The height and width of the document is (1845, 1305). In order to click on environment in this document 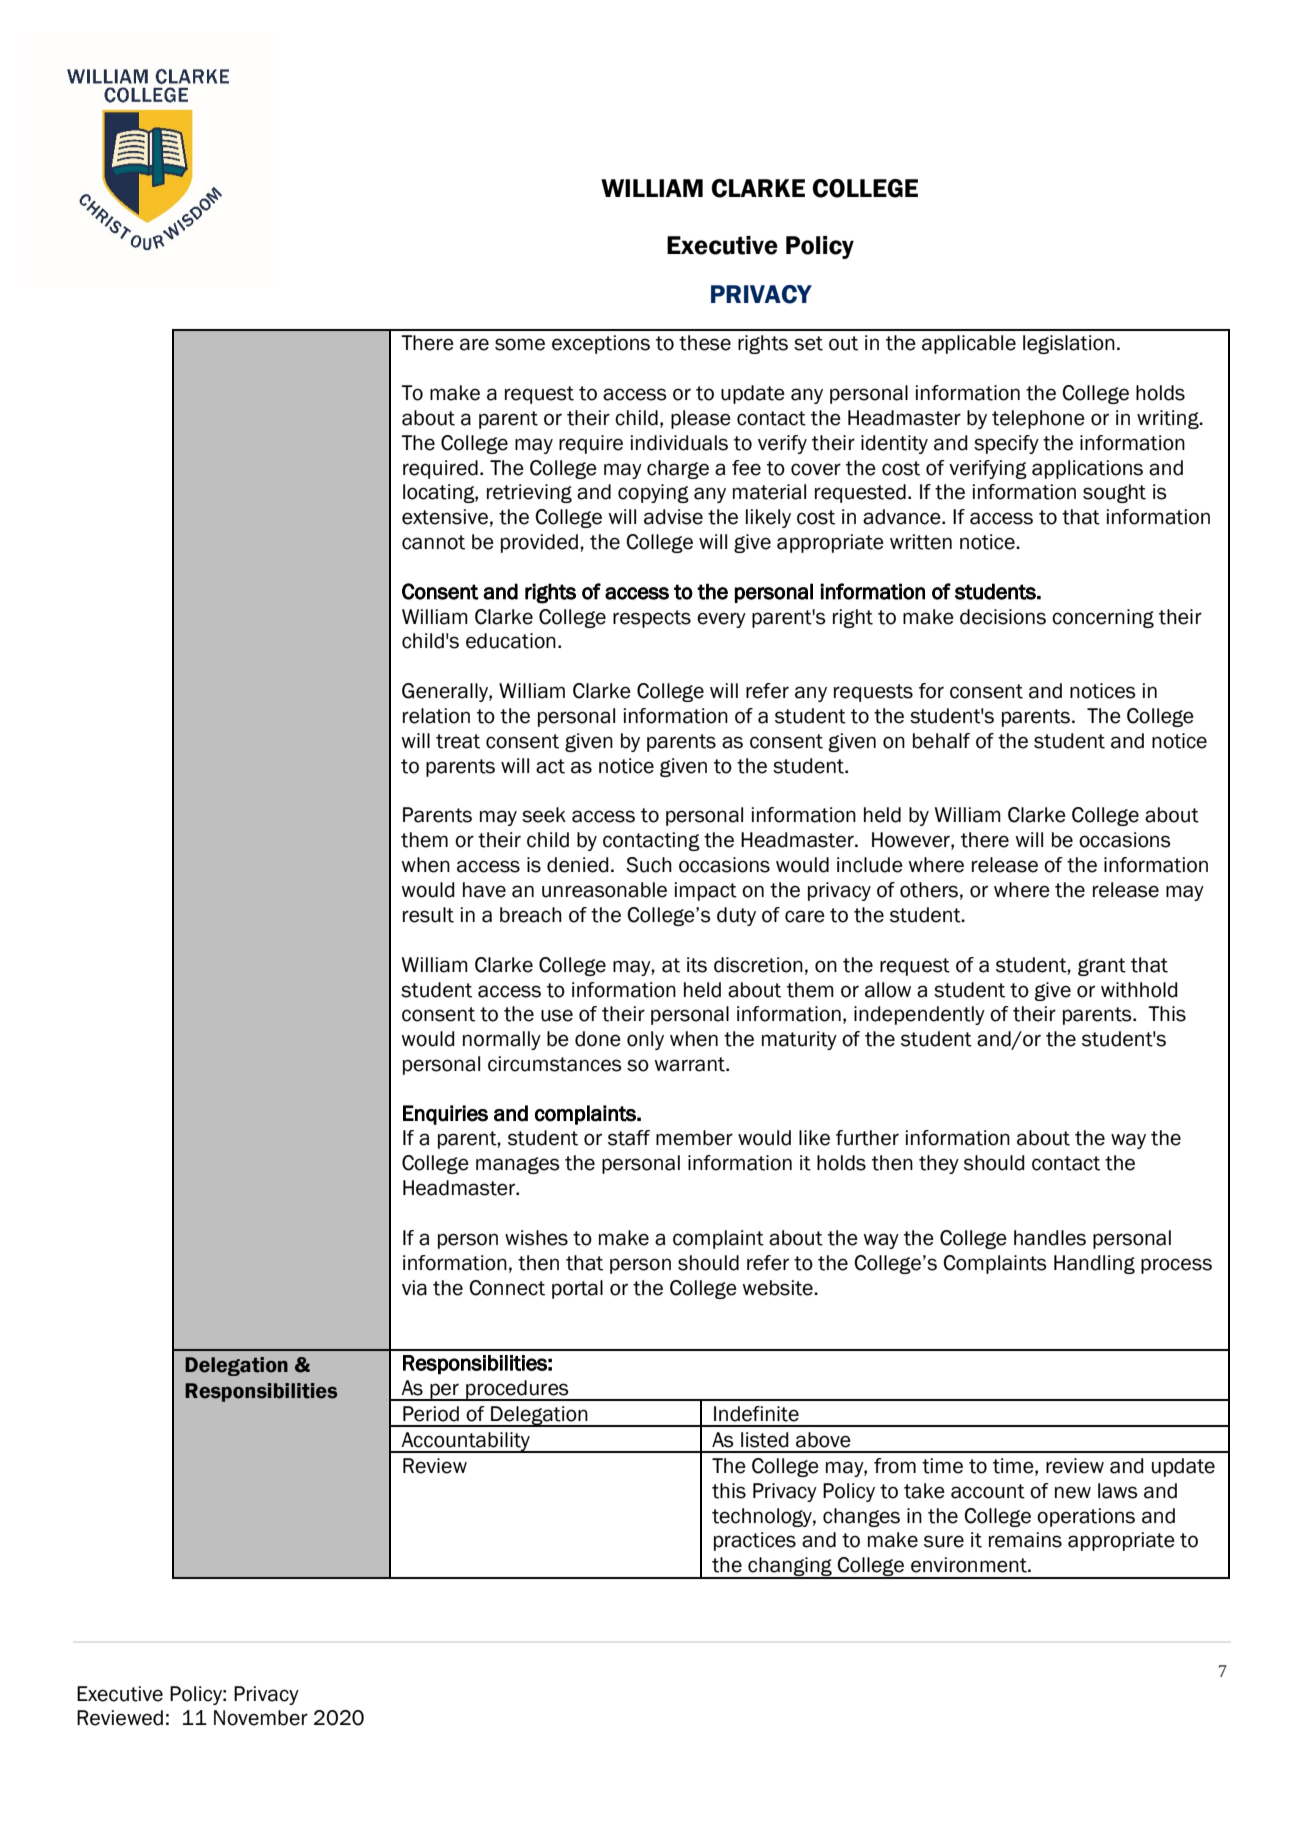, I will do `click(970, 1565)`.
